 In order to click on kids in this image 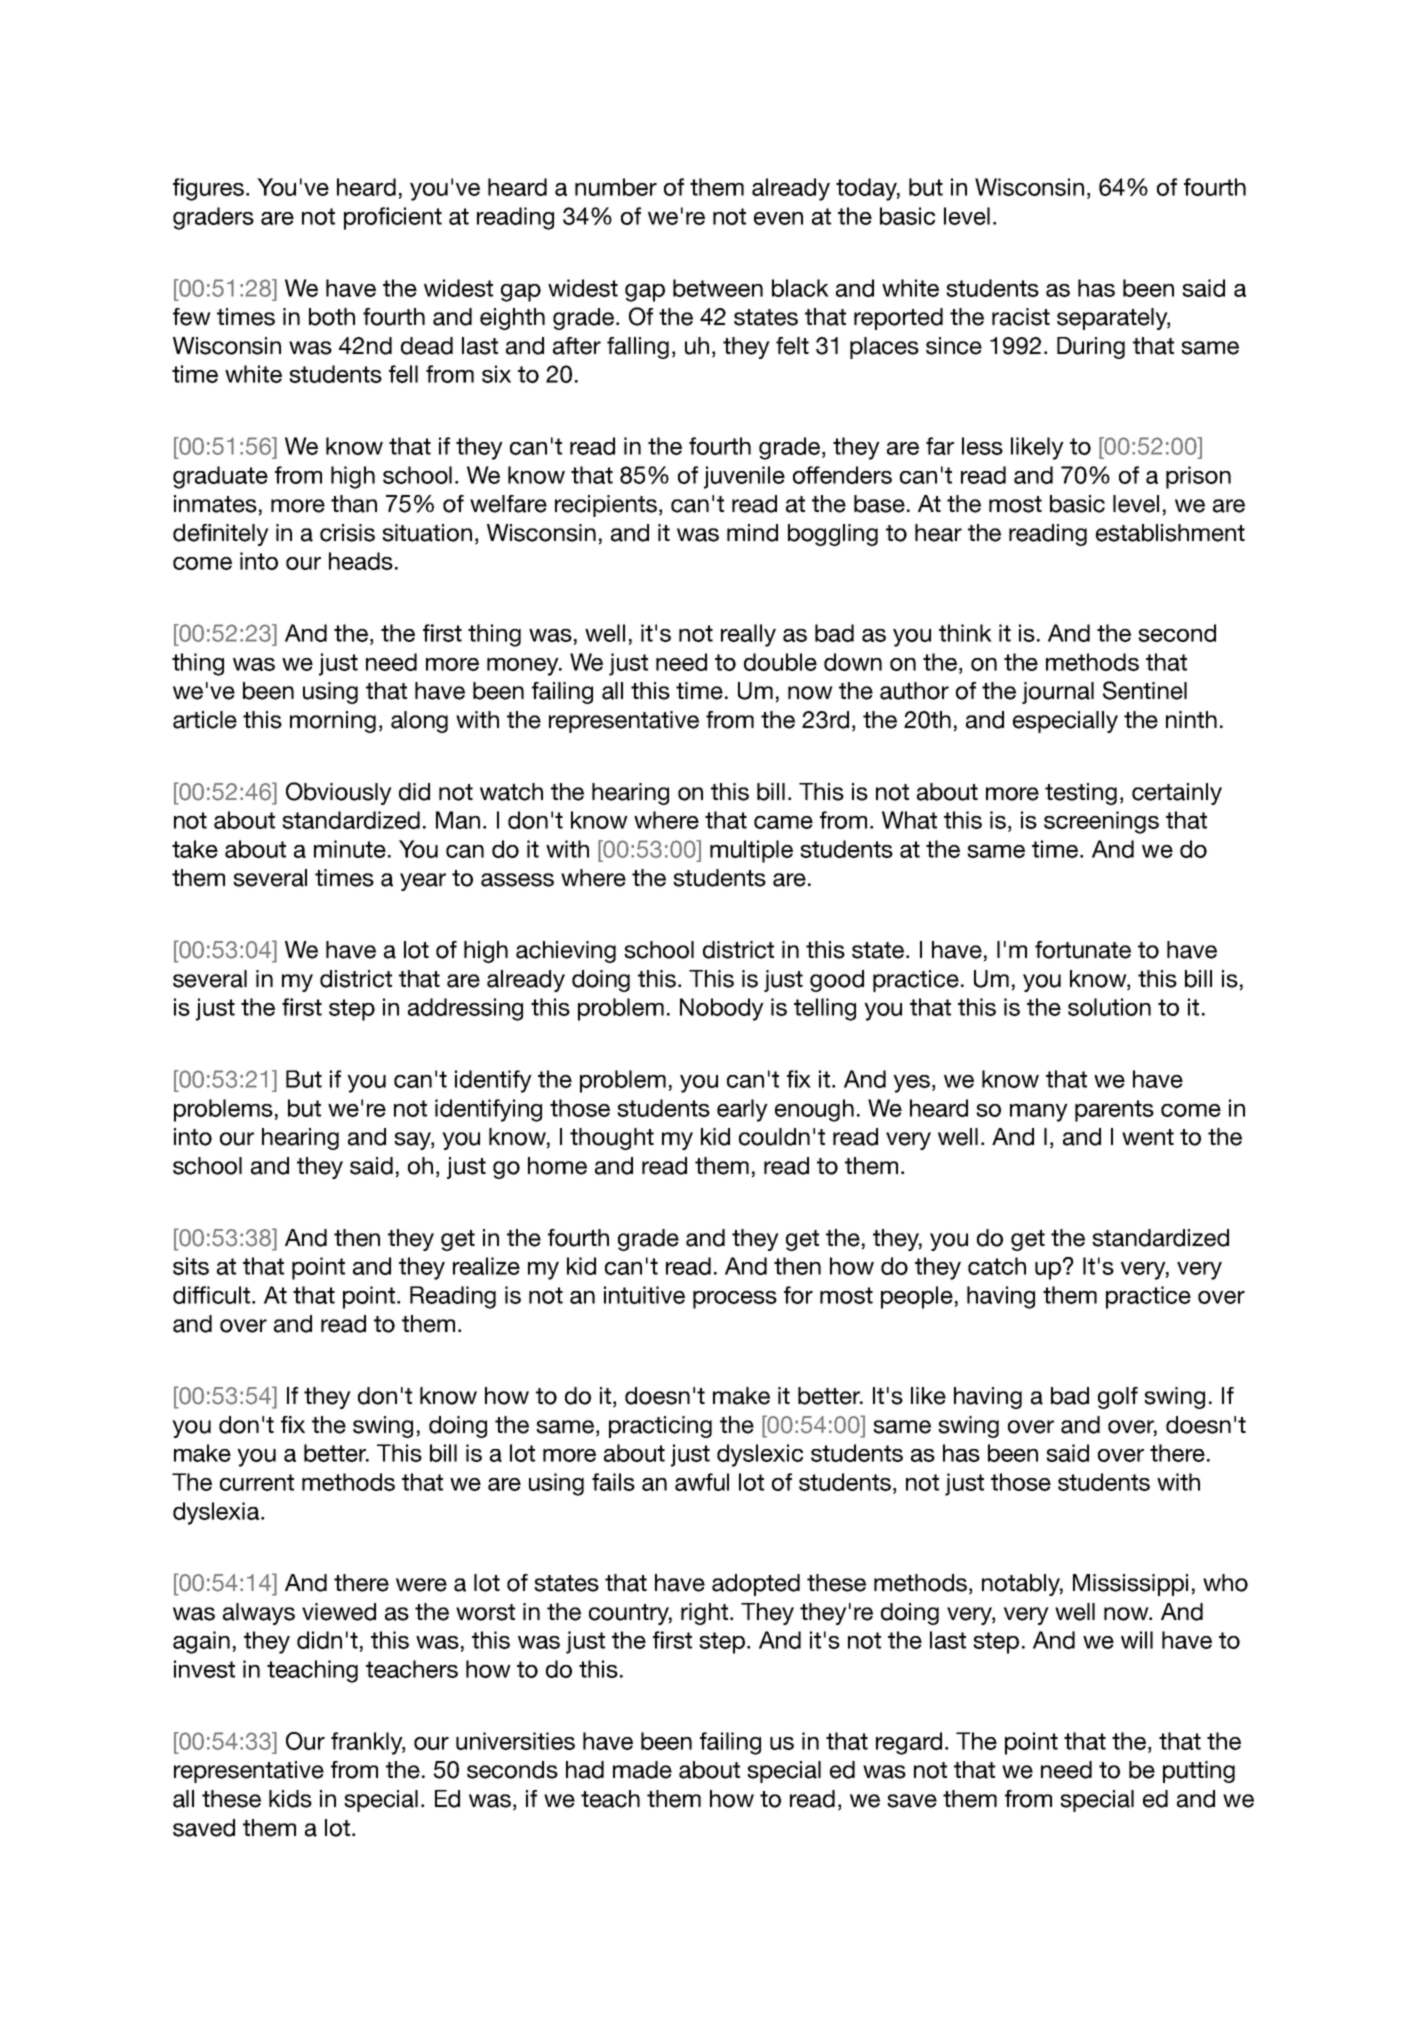, I will do `click(290, 1799)`.
